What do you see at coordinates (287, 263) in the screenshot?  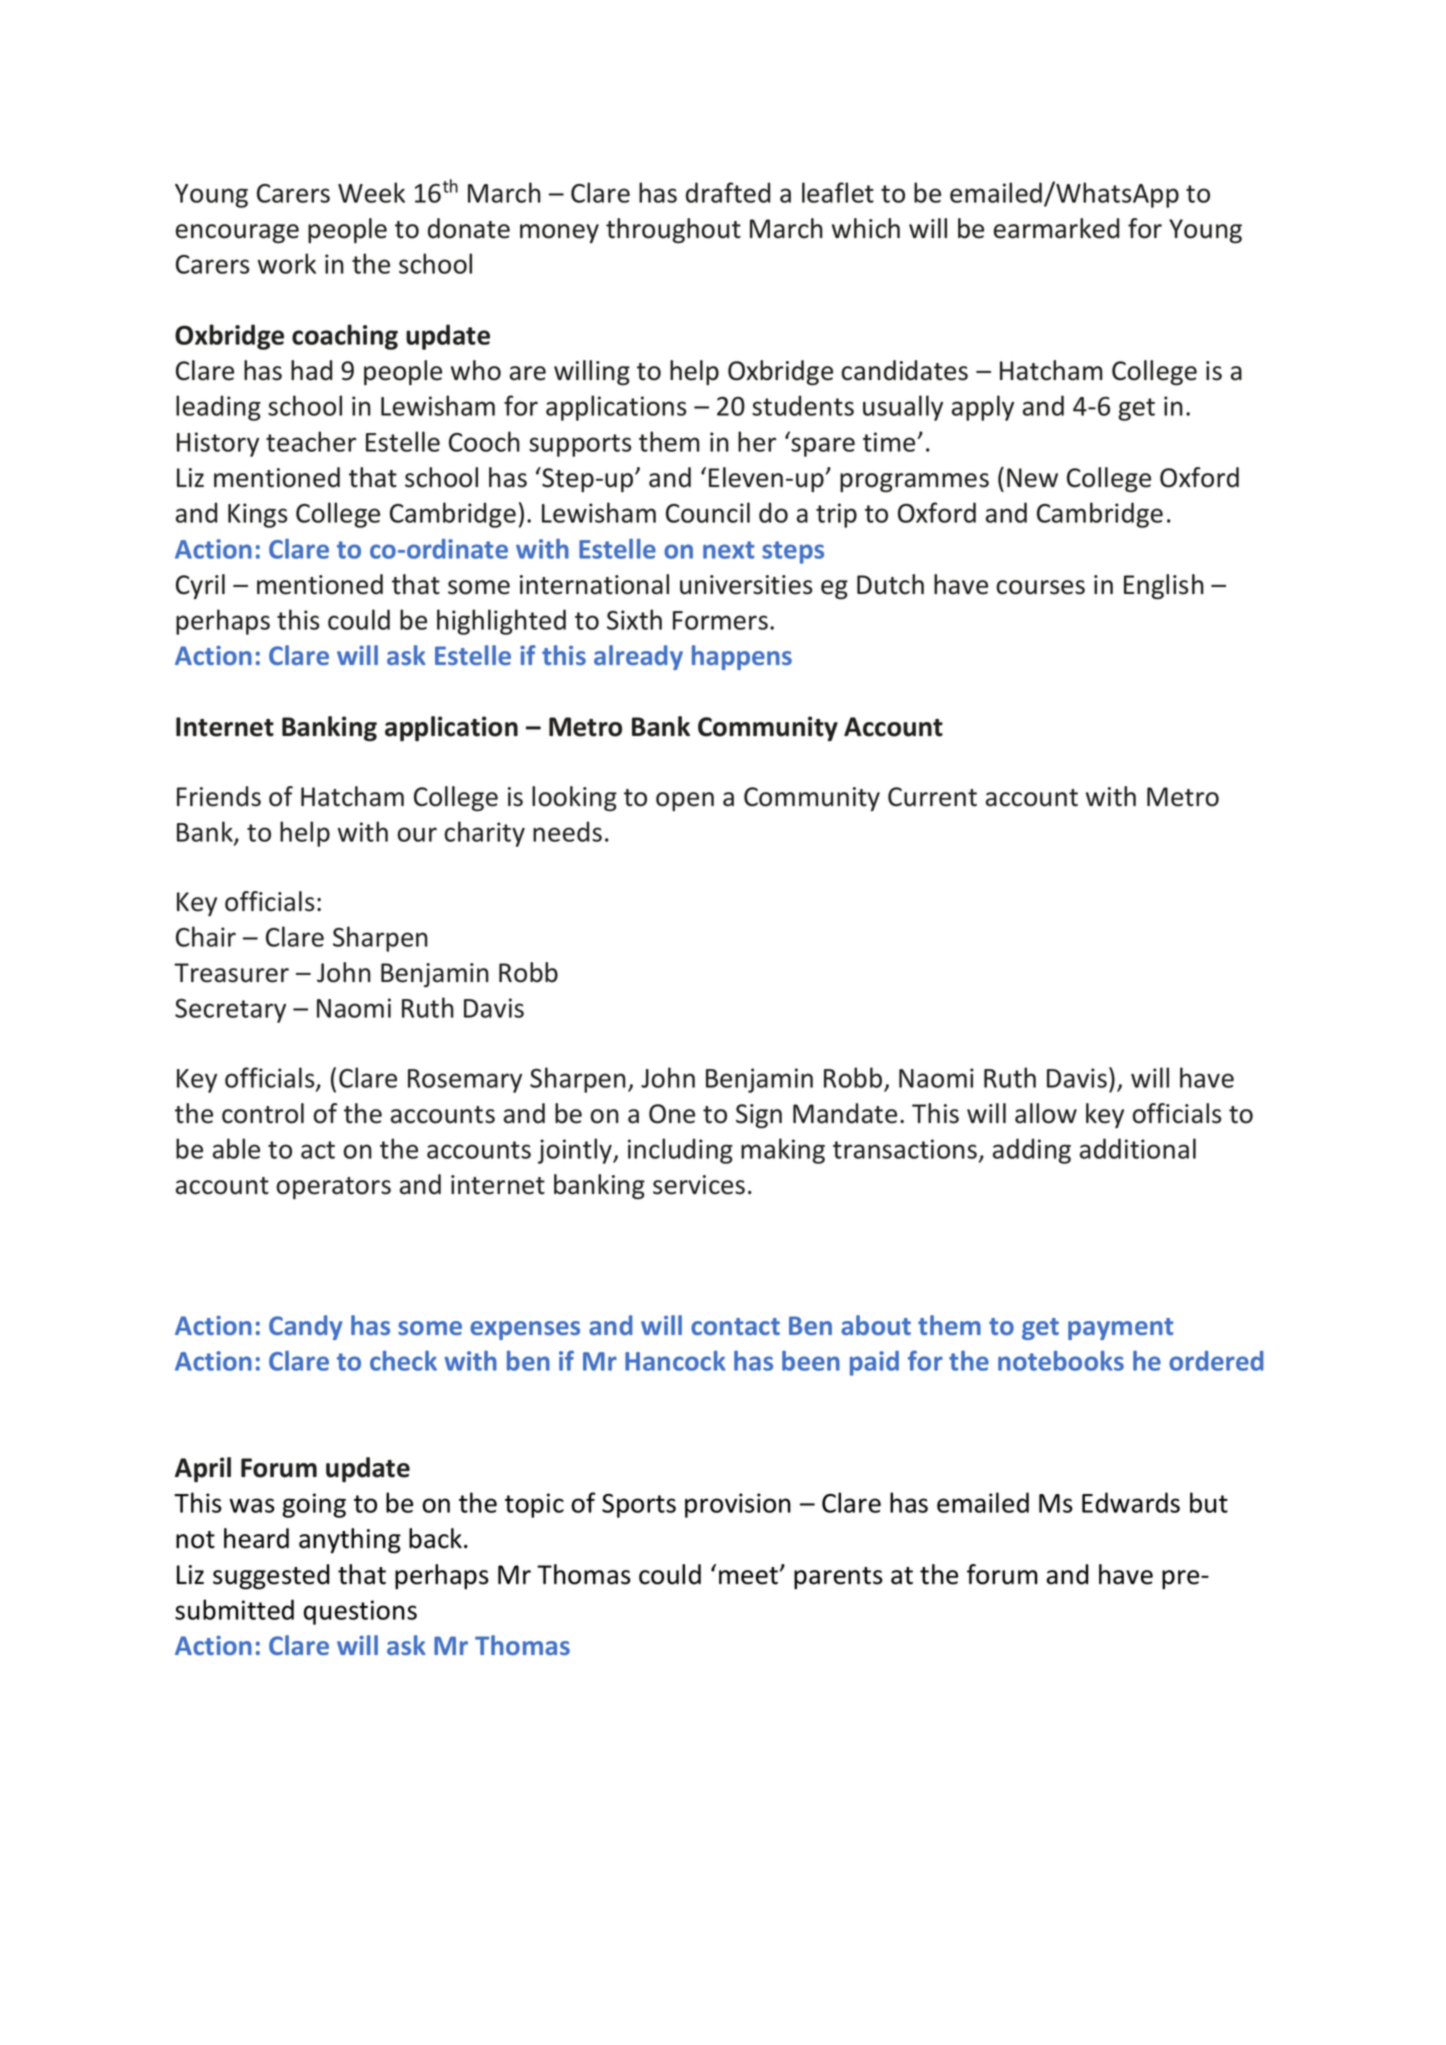 I see `work` at bounding box center [287, 263].
